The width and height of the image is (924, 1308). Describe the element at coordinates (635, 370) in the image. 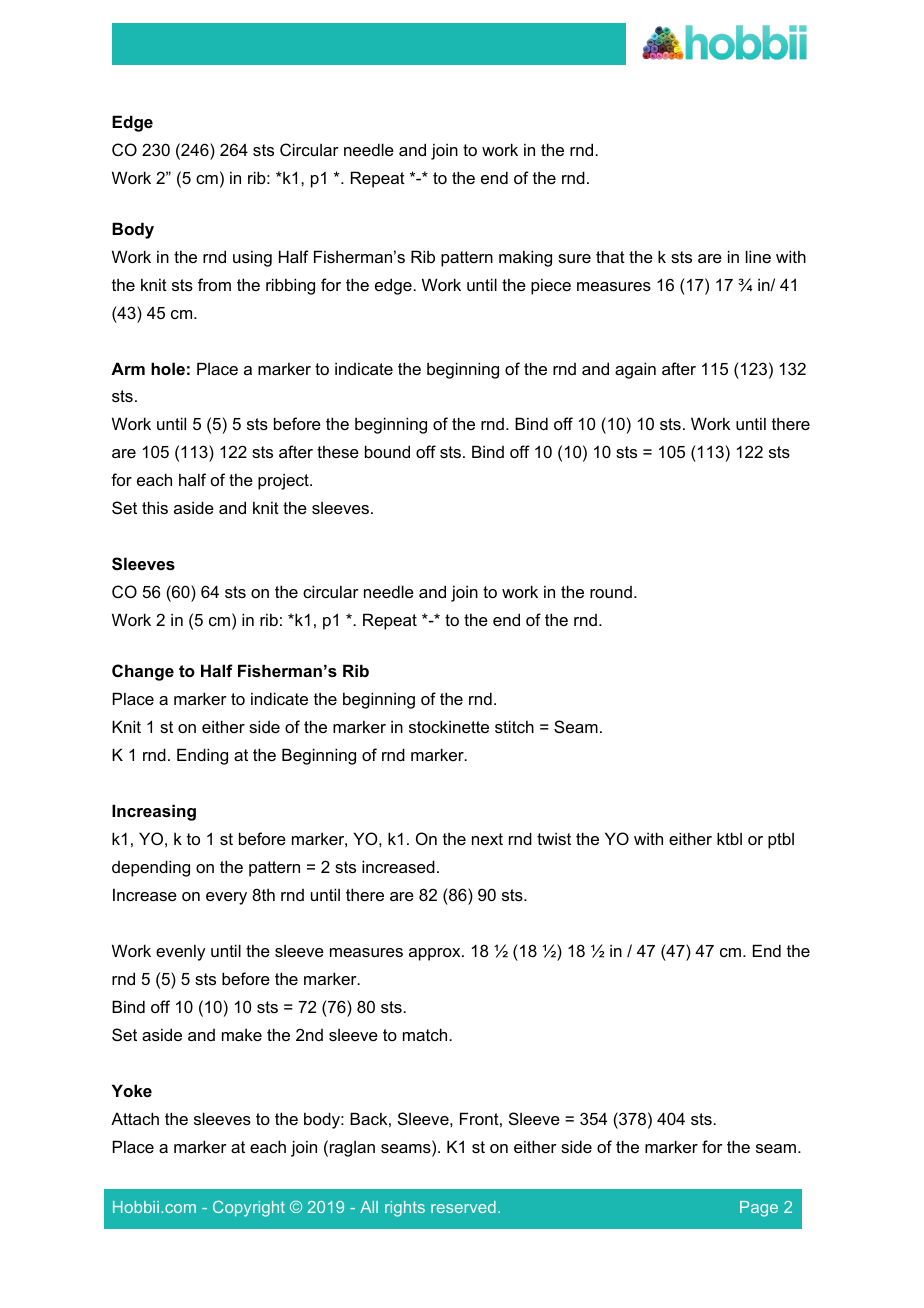

I see `again` at that location.
